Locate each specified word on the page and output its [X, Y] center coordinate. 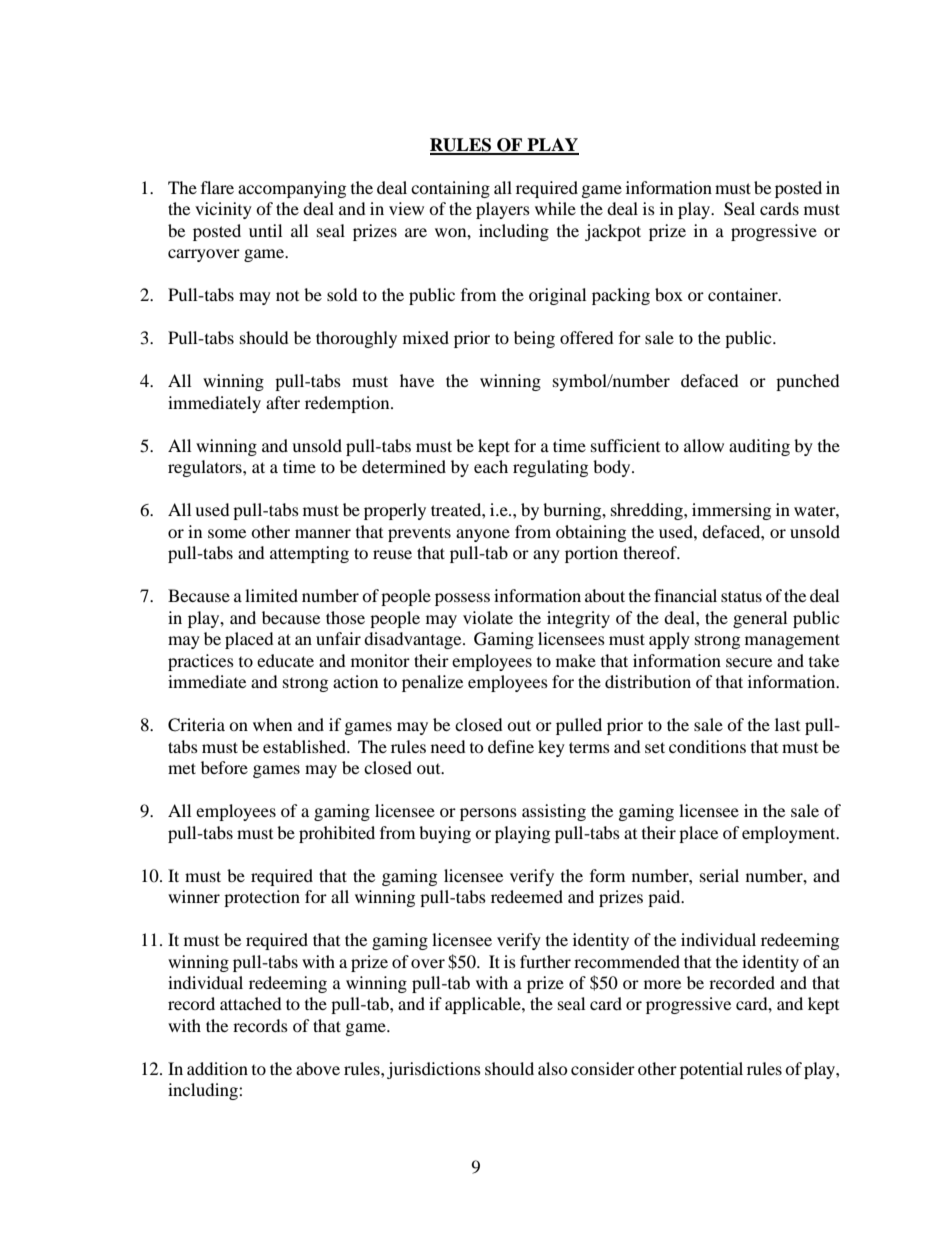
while [555, 208]
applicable [484, 1005]
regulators [206, 468]
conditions [707, 746]
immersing [731, 511]
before [224, 767]
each [491, 466]
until [265, 230]
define [511, 746]
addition [217, 1068]
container [744, 294]
